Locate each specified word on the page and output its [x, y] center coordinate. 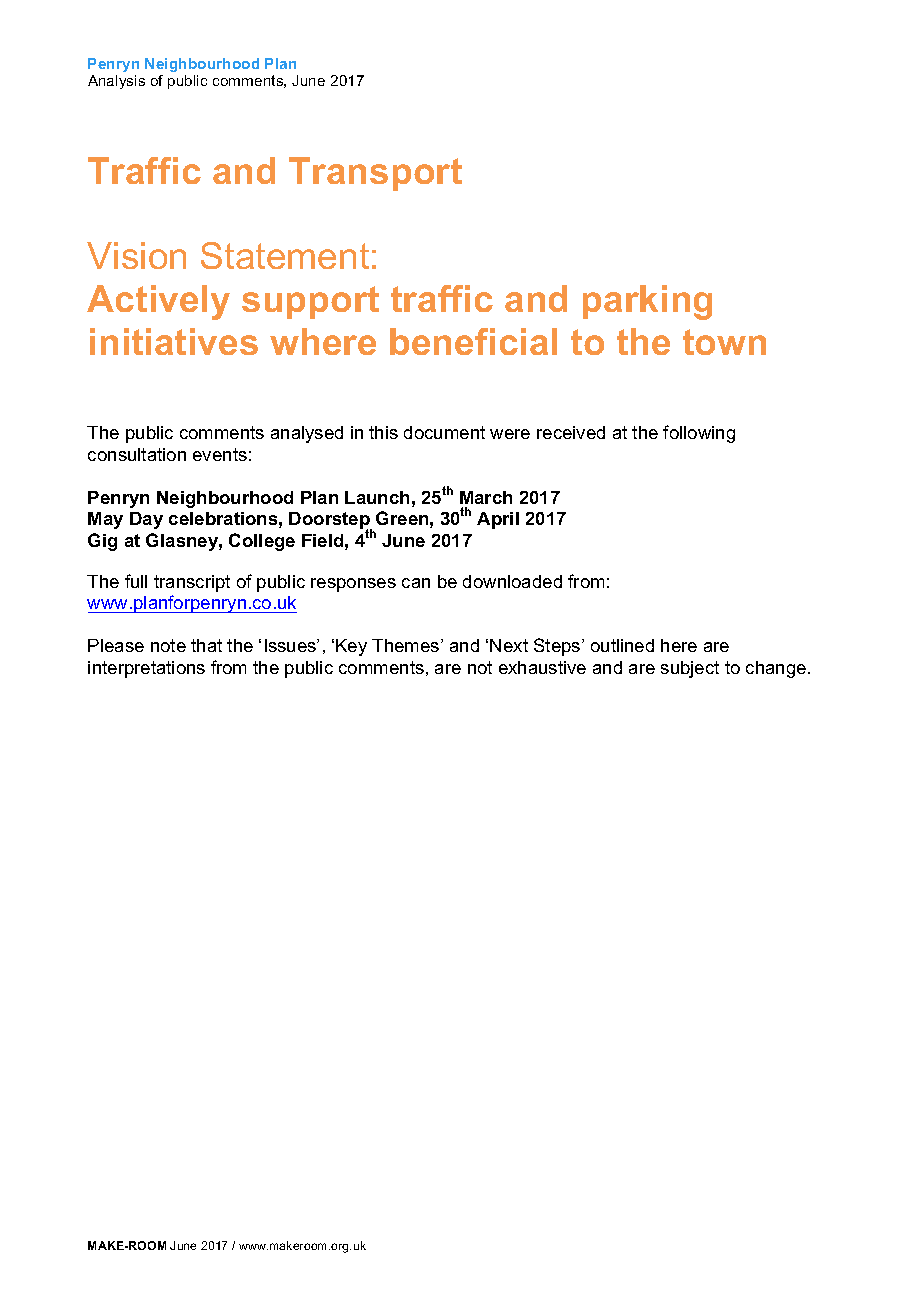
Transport [375, 174]
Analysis [116, 82]
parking [647, 302]
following [699, 434]
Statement [285, 255]
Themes [407, 645]
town [724, 342]
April [498, 520]
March [486, 497]
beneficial [473, 341]
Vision [136, 255]
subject [690, 669]
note [168, 645]
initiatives [174, 341]
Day [146, 520]
